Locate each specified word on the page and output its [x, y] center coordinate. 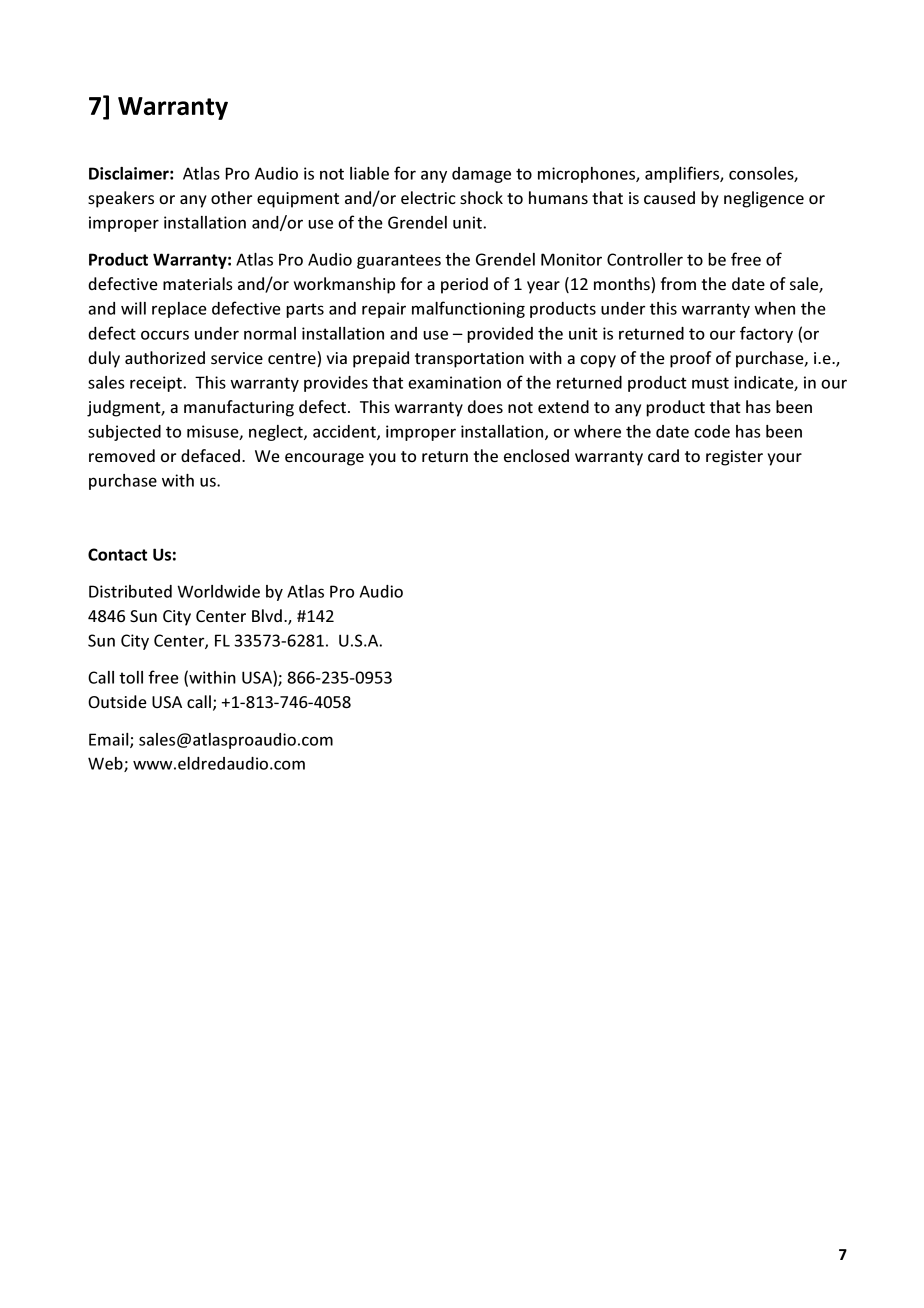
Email [110, 740]
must [710, 383]
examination [454, 382]
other [231, 197]
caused [669, 197]
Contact [117, 554]
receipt [157, 384]
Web [106, 764]
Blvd [267, 615]
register [734, 458]
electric [428, 198]
